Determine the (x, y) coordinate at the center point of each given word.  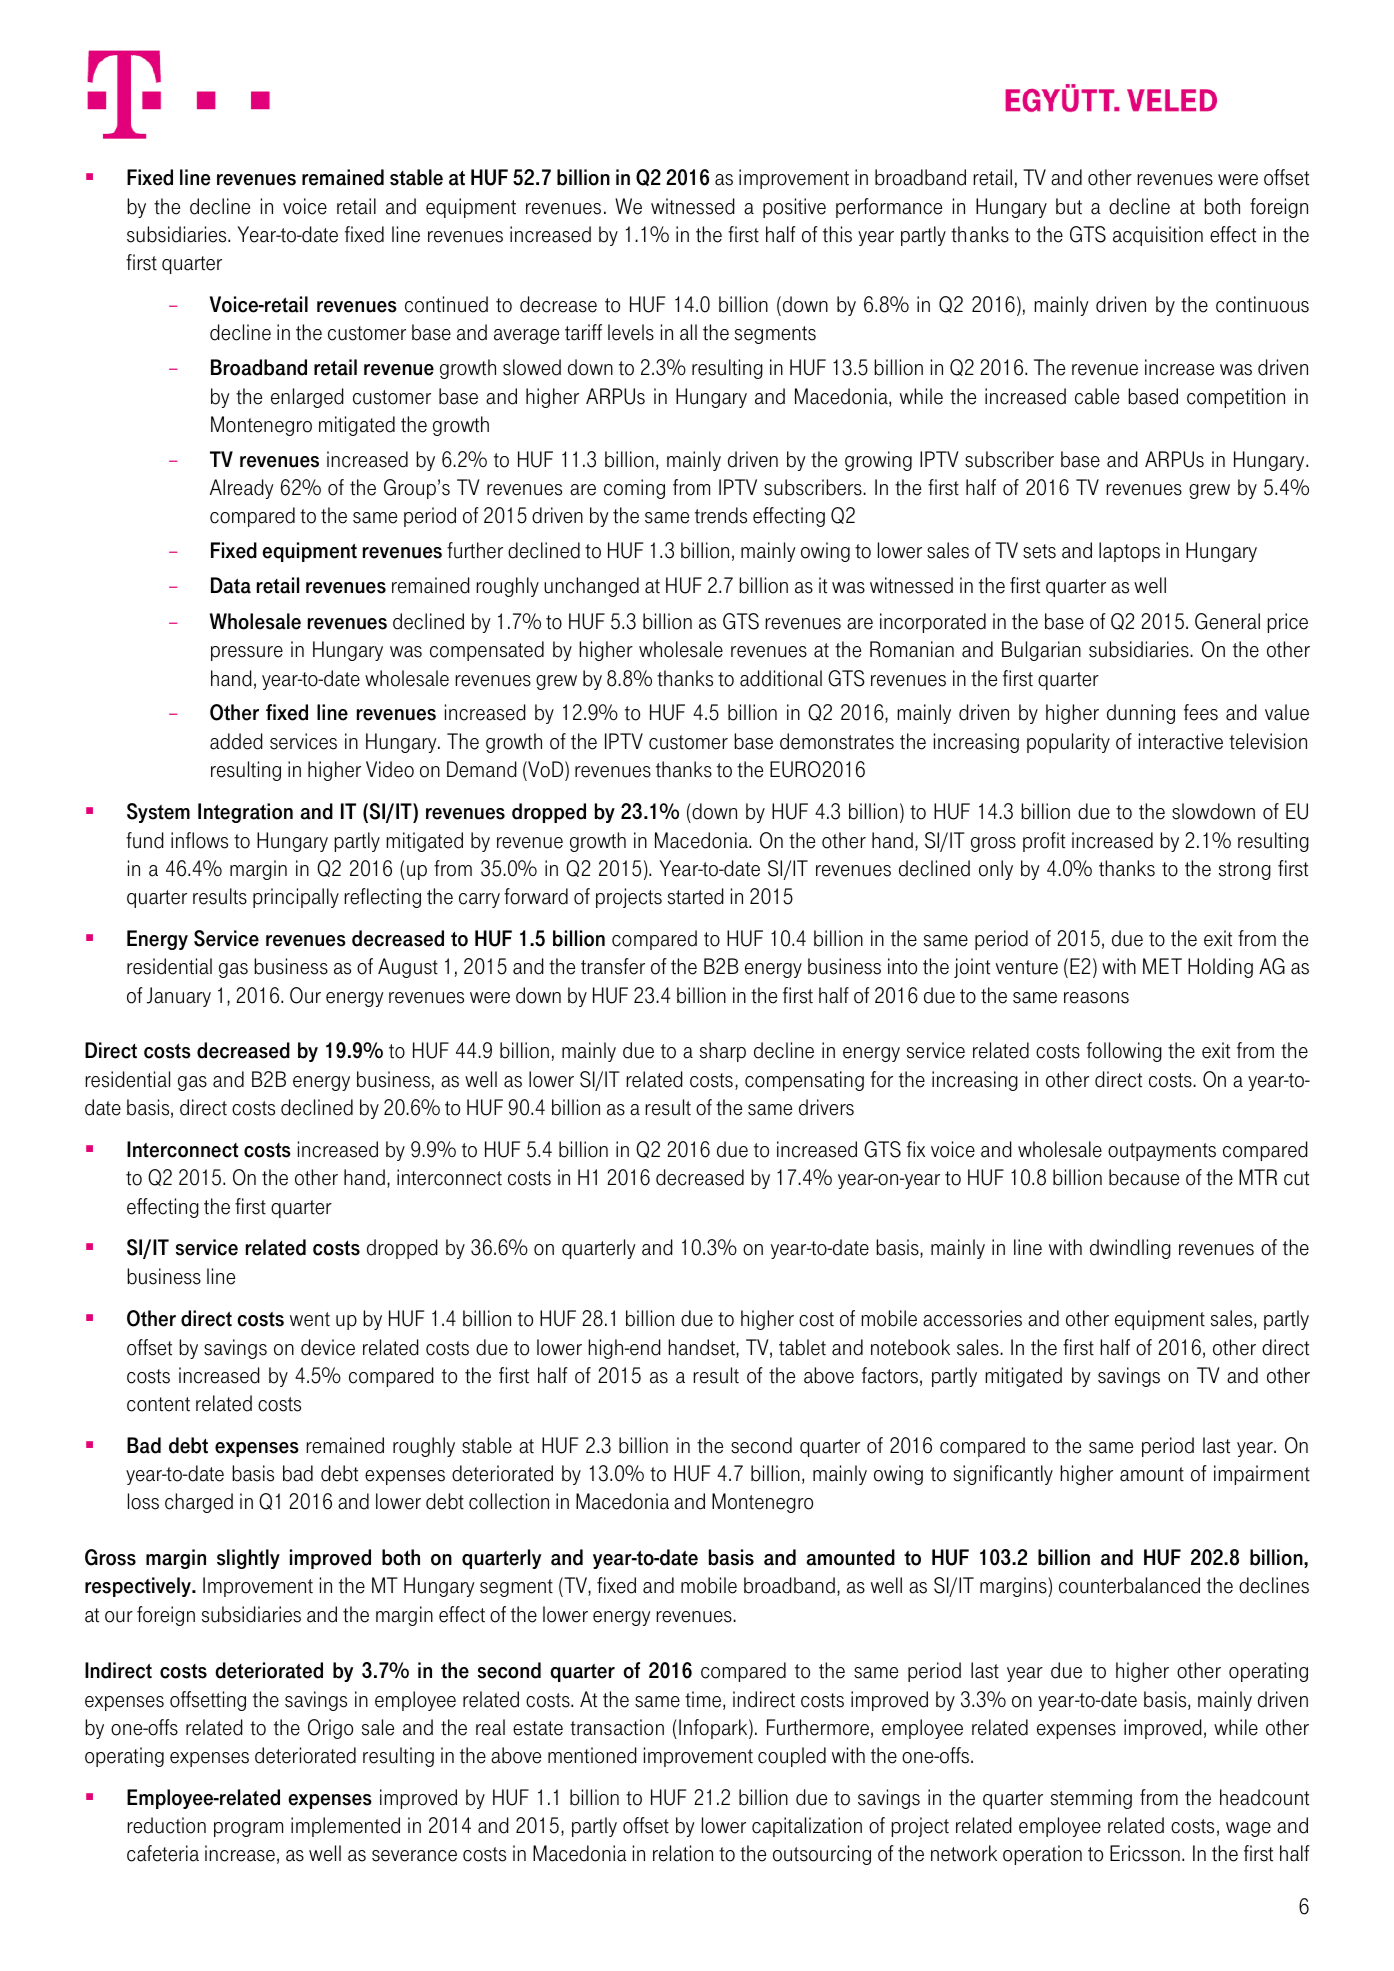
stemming (1091, 1799)
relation (683, 1853)
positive (794, 208)
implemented (345, 1827)
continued (446, 304)
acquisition (1158, 236)
